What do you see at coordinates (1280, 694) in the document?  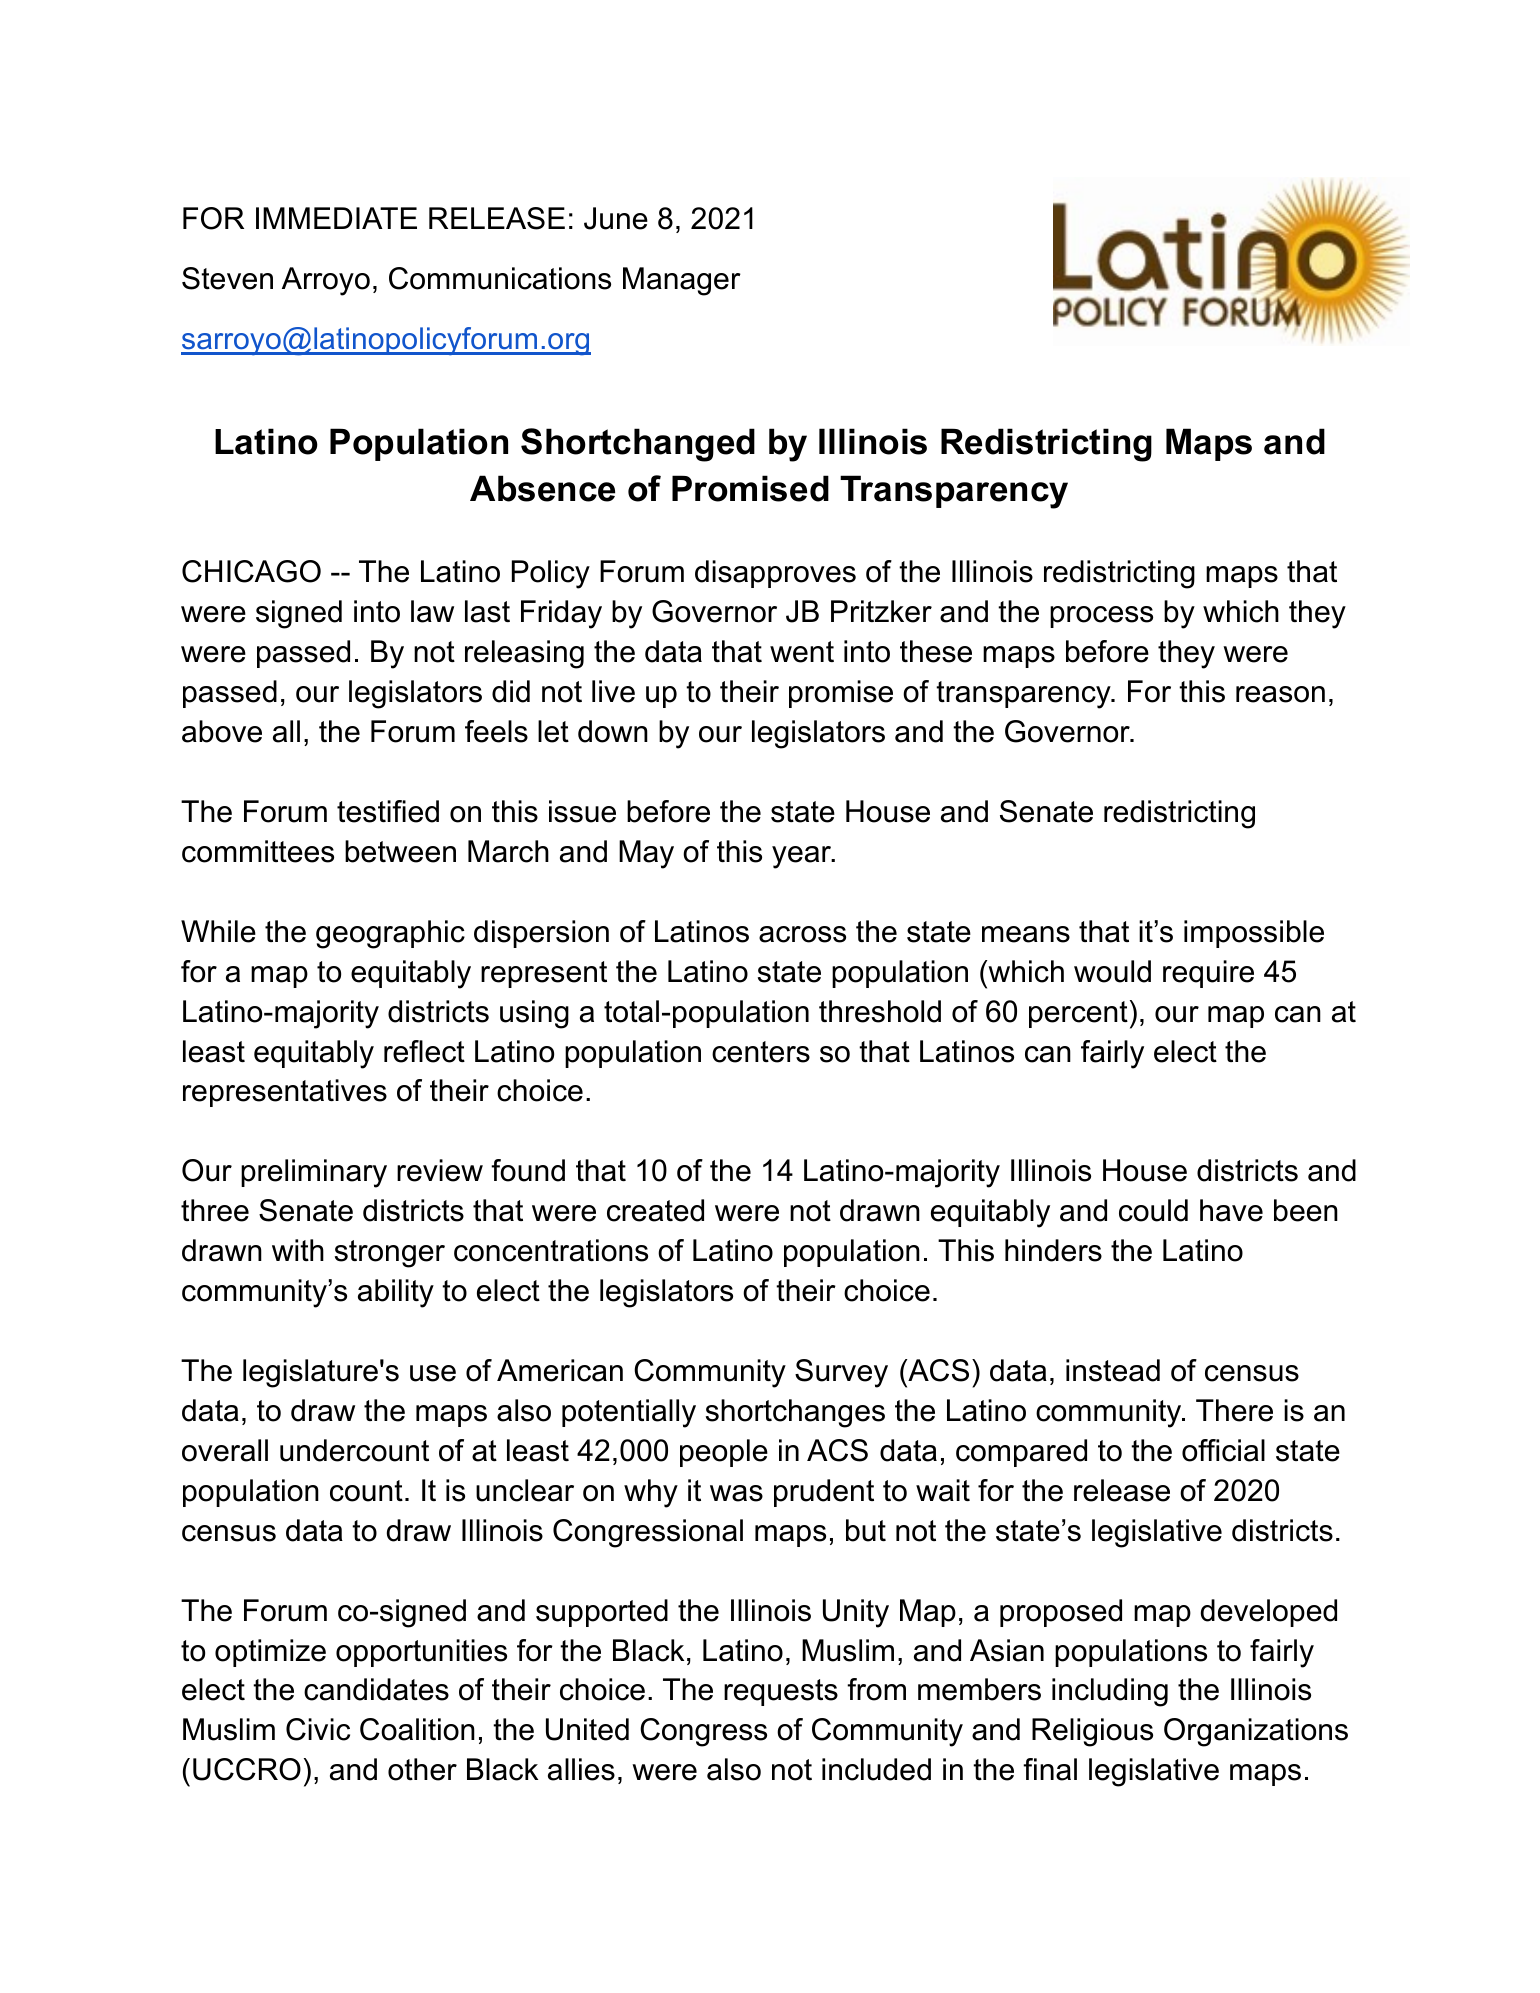 I see `reason` at bounding box center [1280, 694].
